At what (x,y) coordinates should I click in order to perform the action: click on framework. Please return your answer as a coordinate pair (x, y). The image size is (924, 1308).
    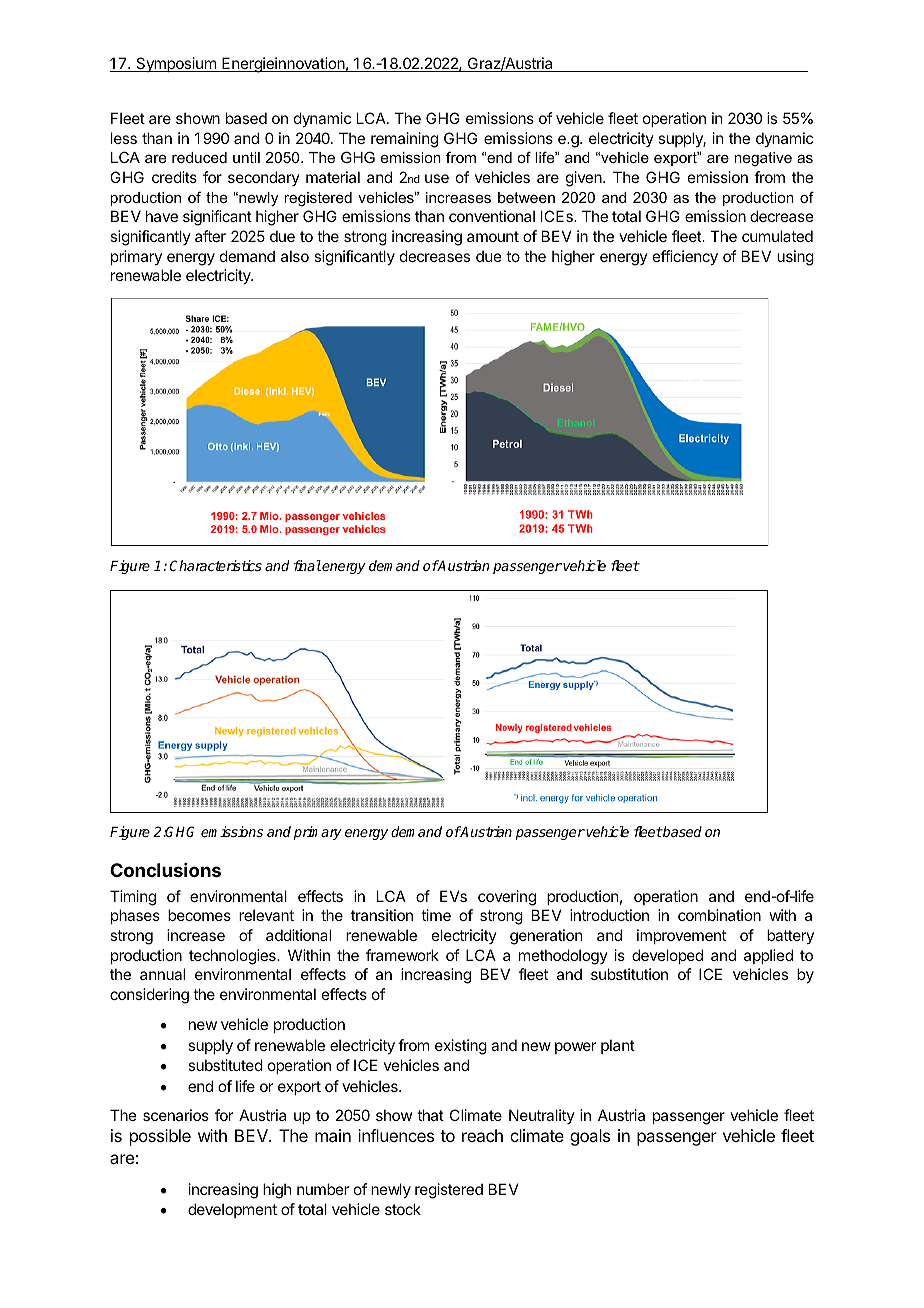
    Looking at the image, I should click on (402, 955).
